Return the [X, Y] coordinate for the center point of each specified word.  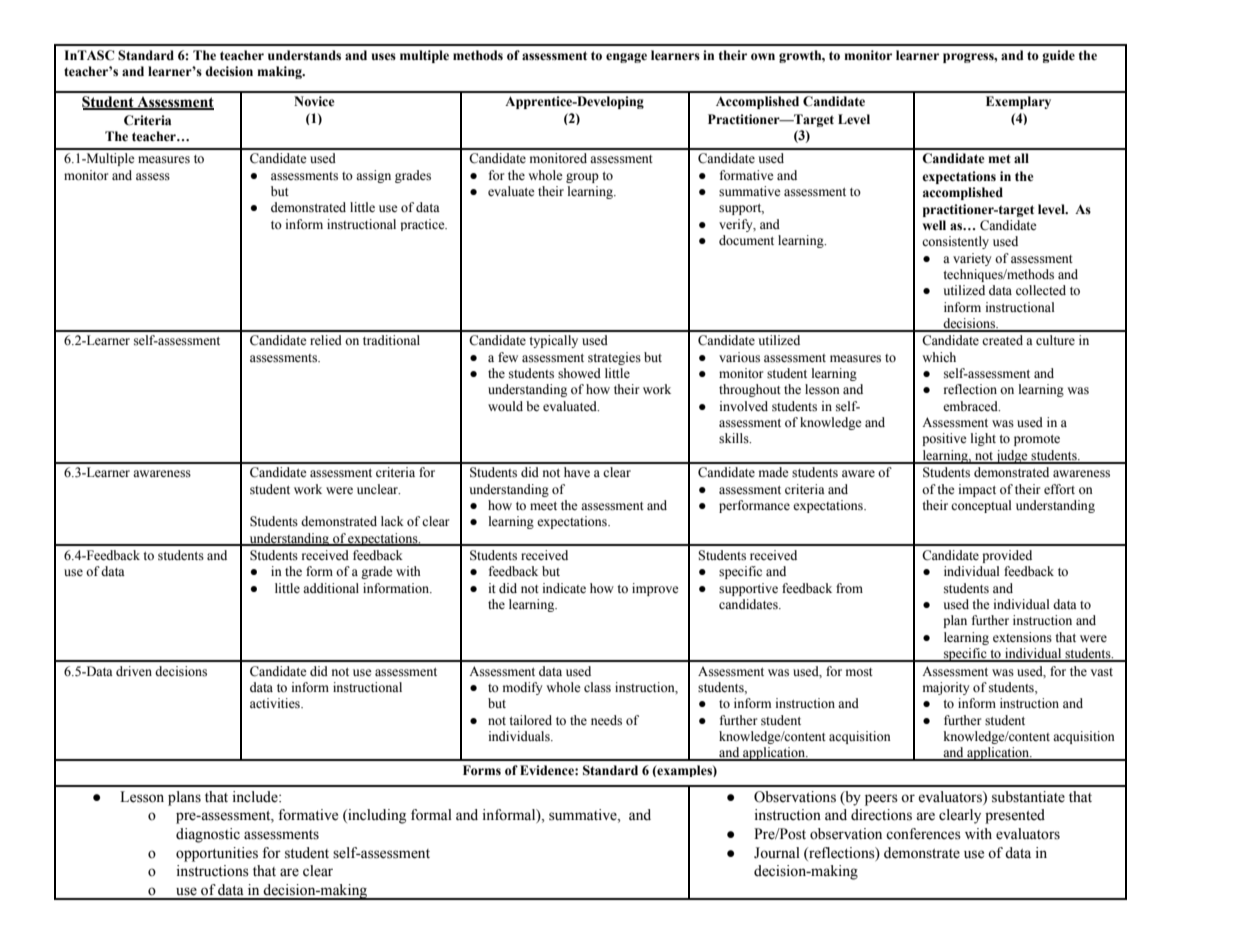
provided [1007, 556]
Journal [777, 853]
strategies [614, 358]
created [1002, 340]
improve [655, 589]
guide [1058, 56]
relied [326, 340]
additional [331, 588]
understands [304, 55]
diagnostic [208, 835]
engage [626, 58]
